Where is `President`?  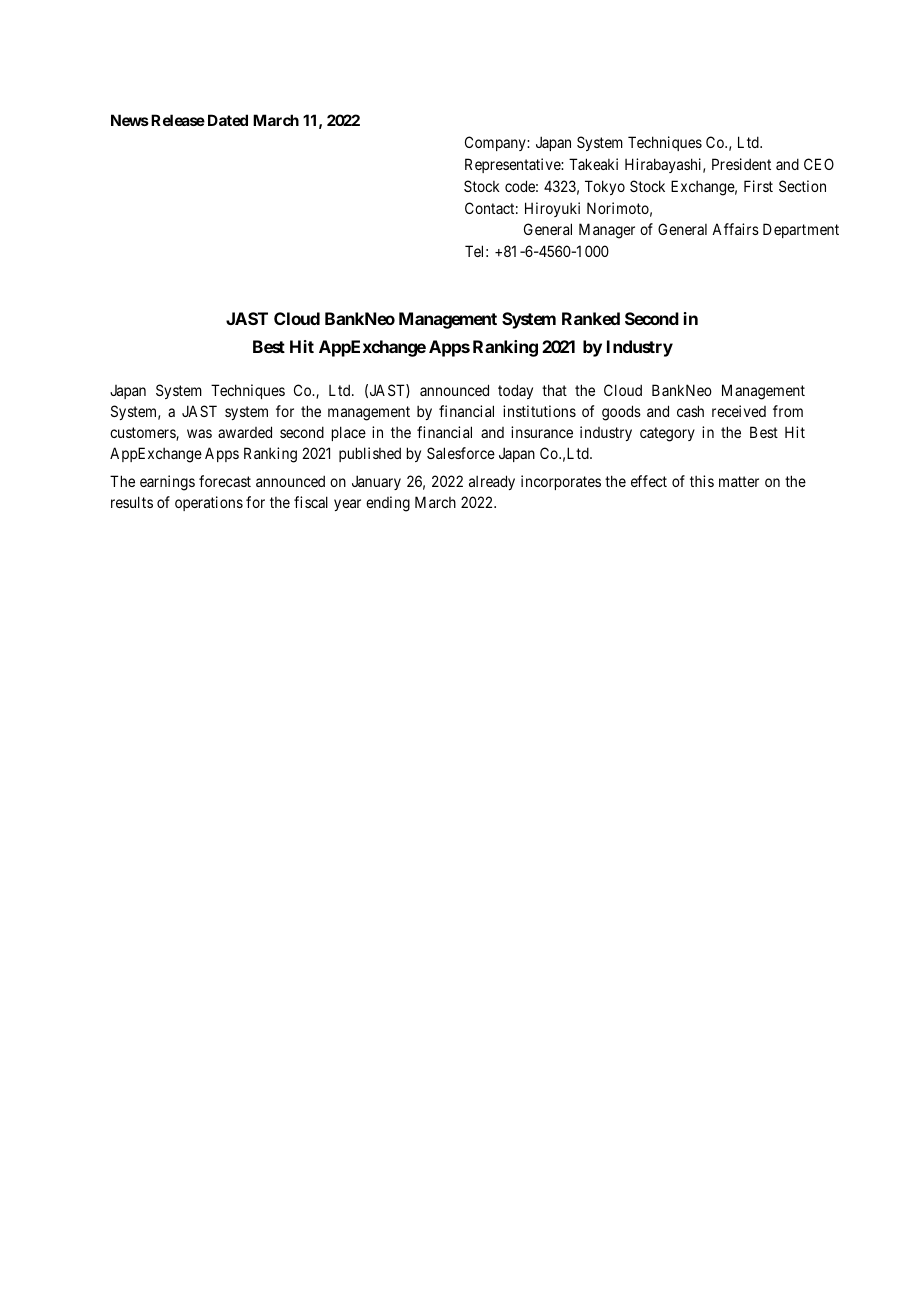 President is located at coordinates (741, 164).
